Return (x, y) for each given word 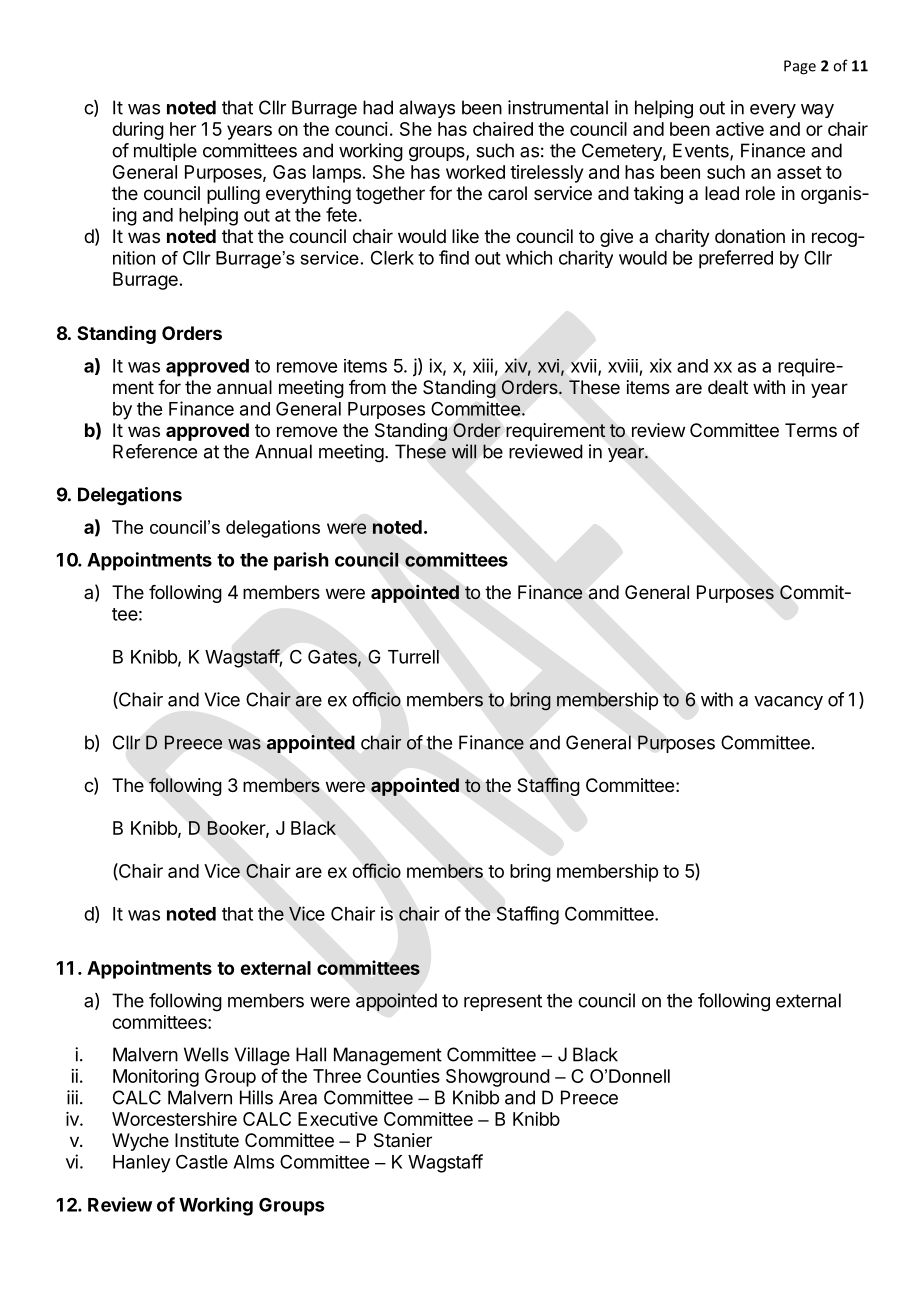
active (740, 129)
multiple (165, 152)
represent (503, 1002)
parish (301, 561)
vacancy (788, 703)
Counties (403, 1076)
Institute (207, 1140)
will (464, 451)
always (427, 109)
